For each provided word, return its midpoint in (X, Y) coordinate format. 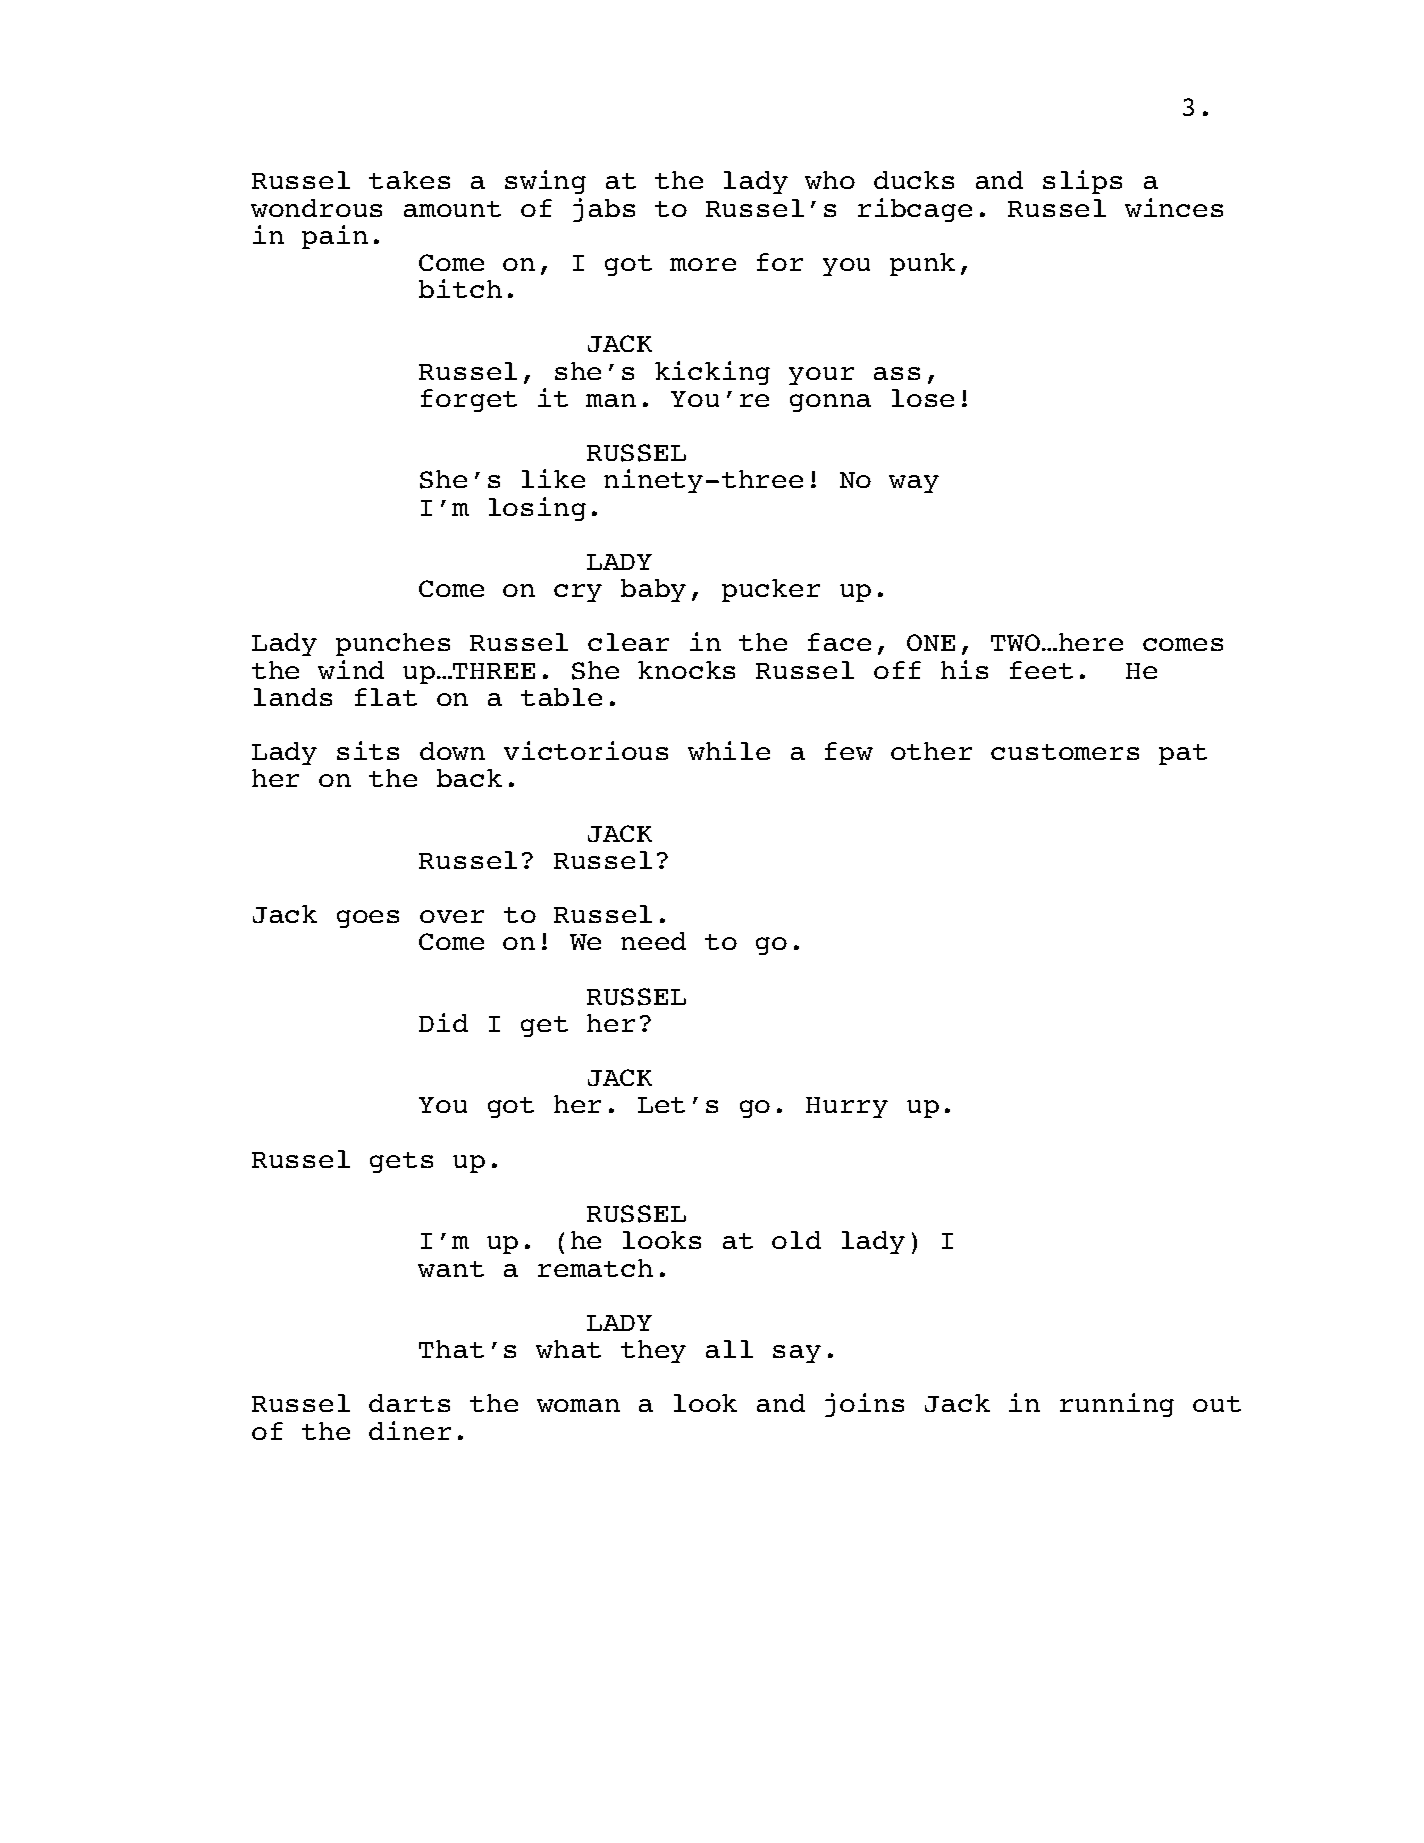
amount (452, 209)
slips (1082, 182)
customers (1065, 752)
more (703, 264)
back (469, 778)
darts (409, 1403)
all (729, 1349)
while (729, 750)
